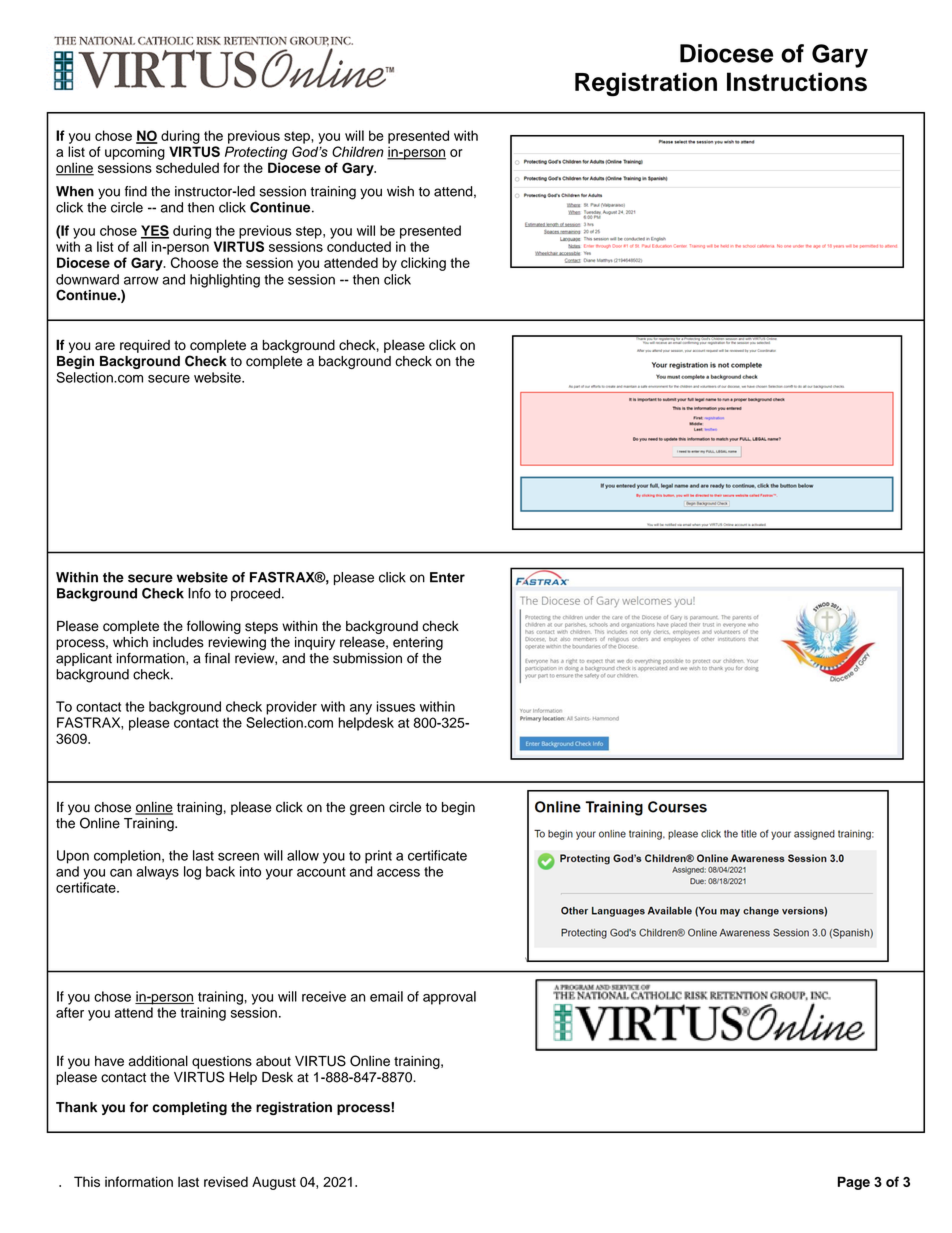  I want to click on always, so click(157, 873).
